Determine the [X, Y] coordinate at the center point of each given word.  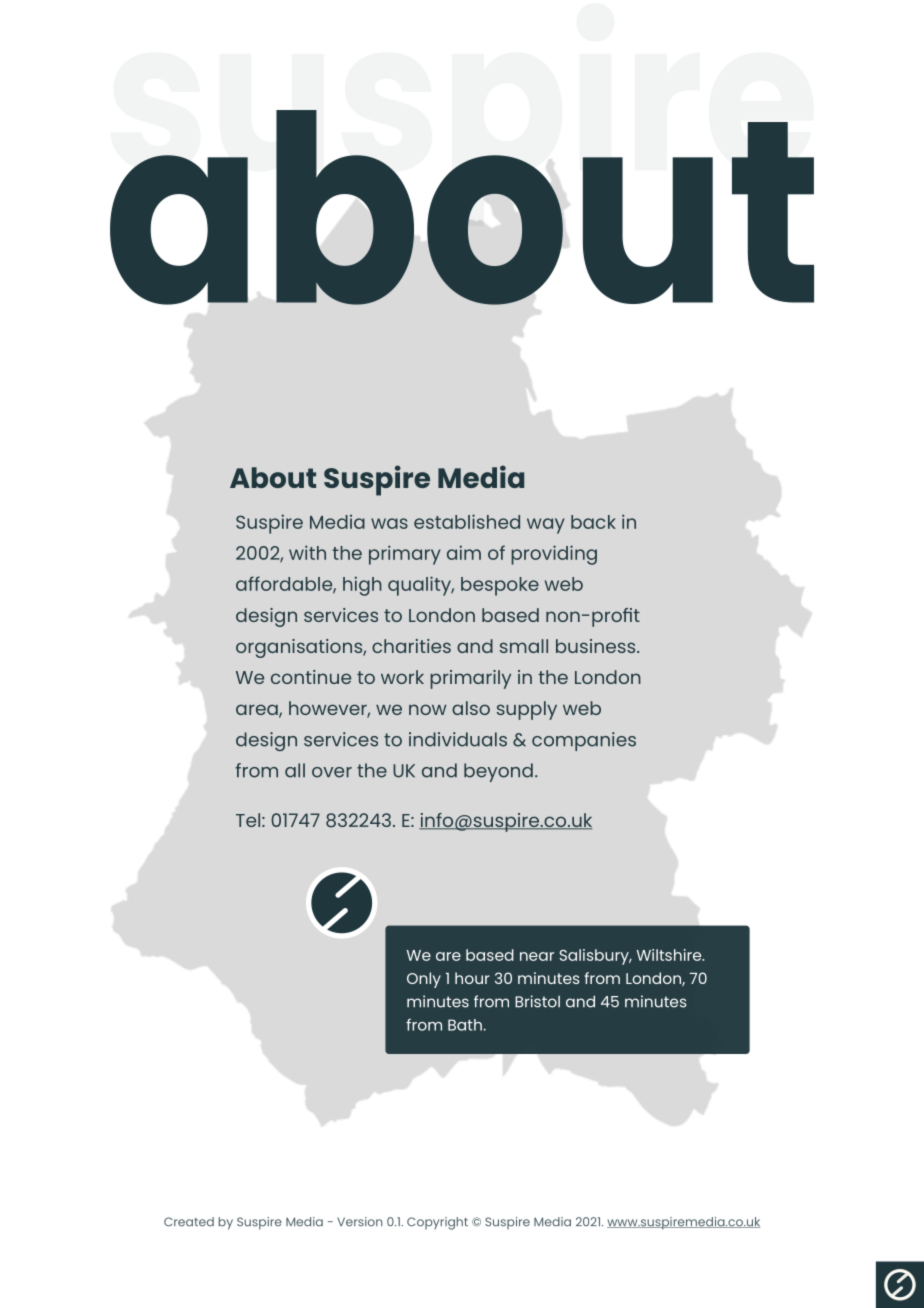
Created [189, 1222]
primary [405, 555]
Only [424, 980]
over [332, 772]
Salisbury [595, 957]
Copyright [437, 1223]
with [307, 552]
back [593, 522]
